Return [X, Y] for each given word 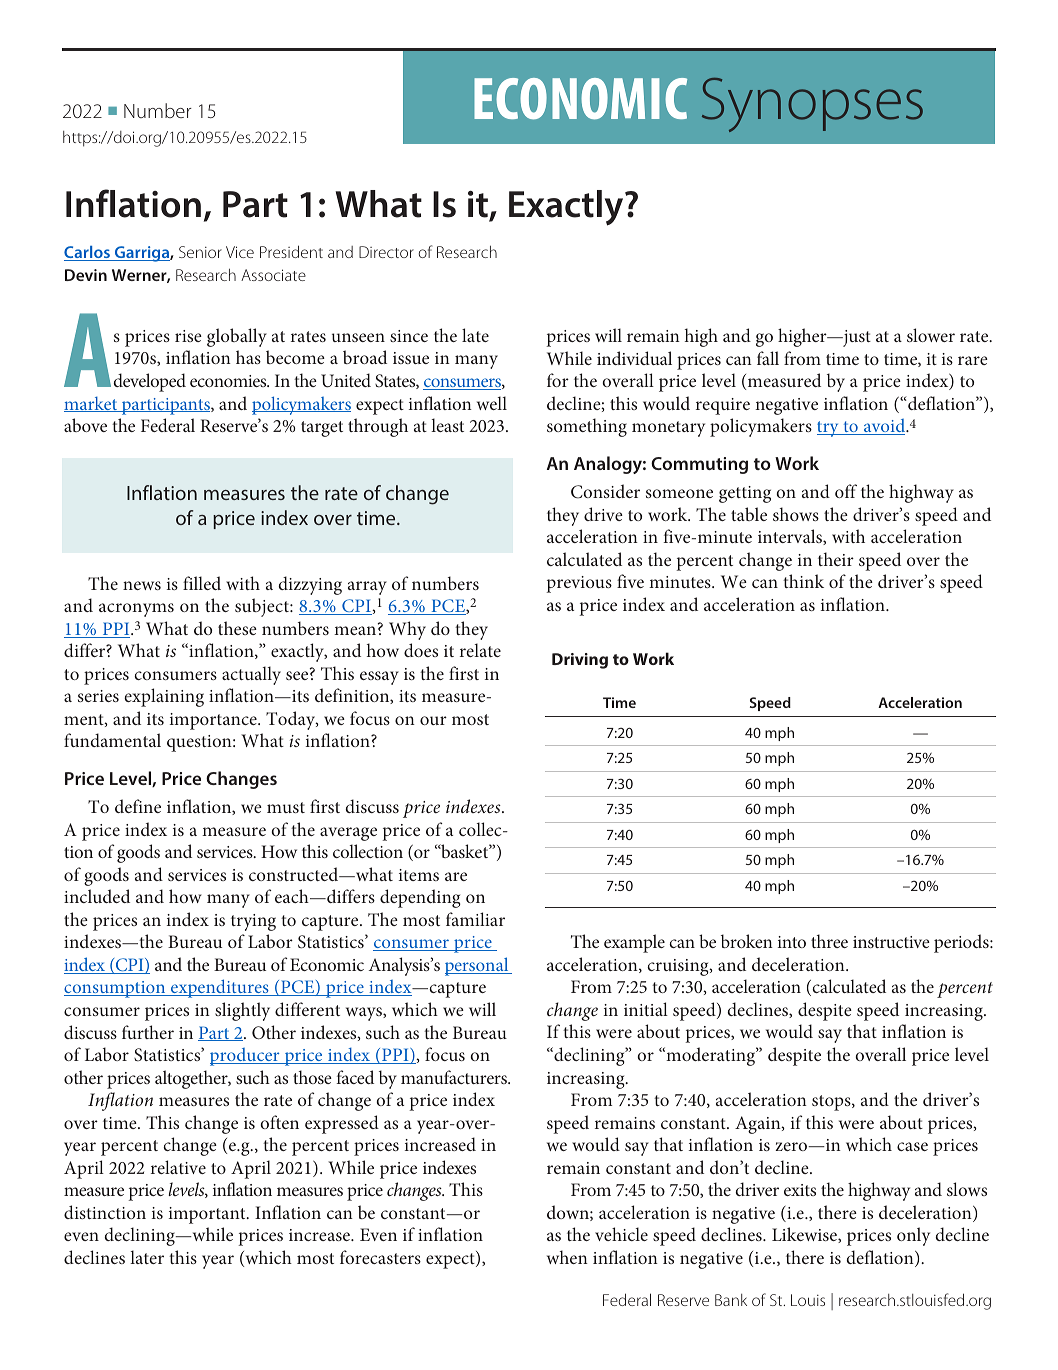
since [409, 336]
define [138, 806]
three [829, 941]
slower [931, 335]
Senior [200, 252]
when [567, 1257]
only [913, 1236]
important [208, 1215]
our [433, 720]
